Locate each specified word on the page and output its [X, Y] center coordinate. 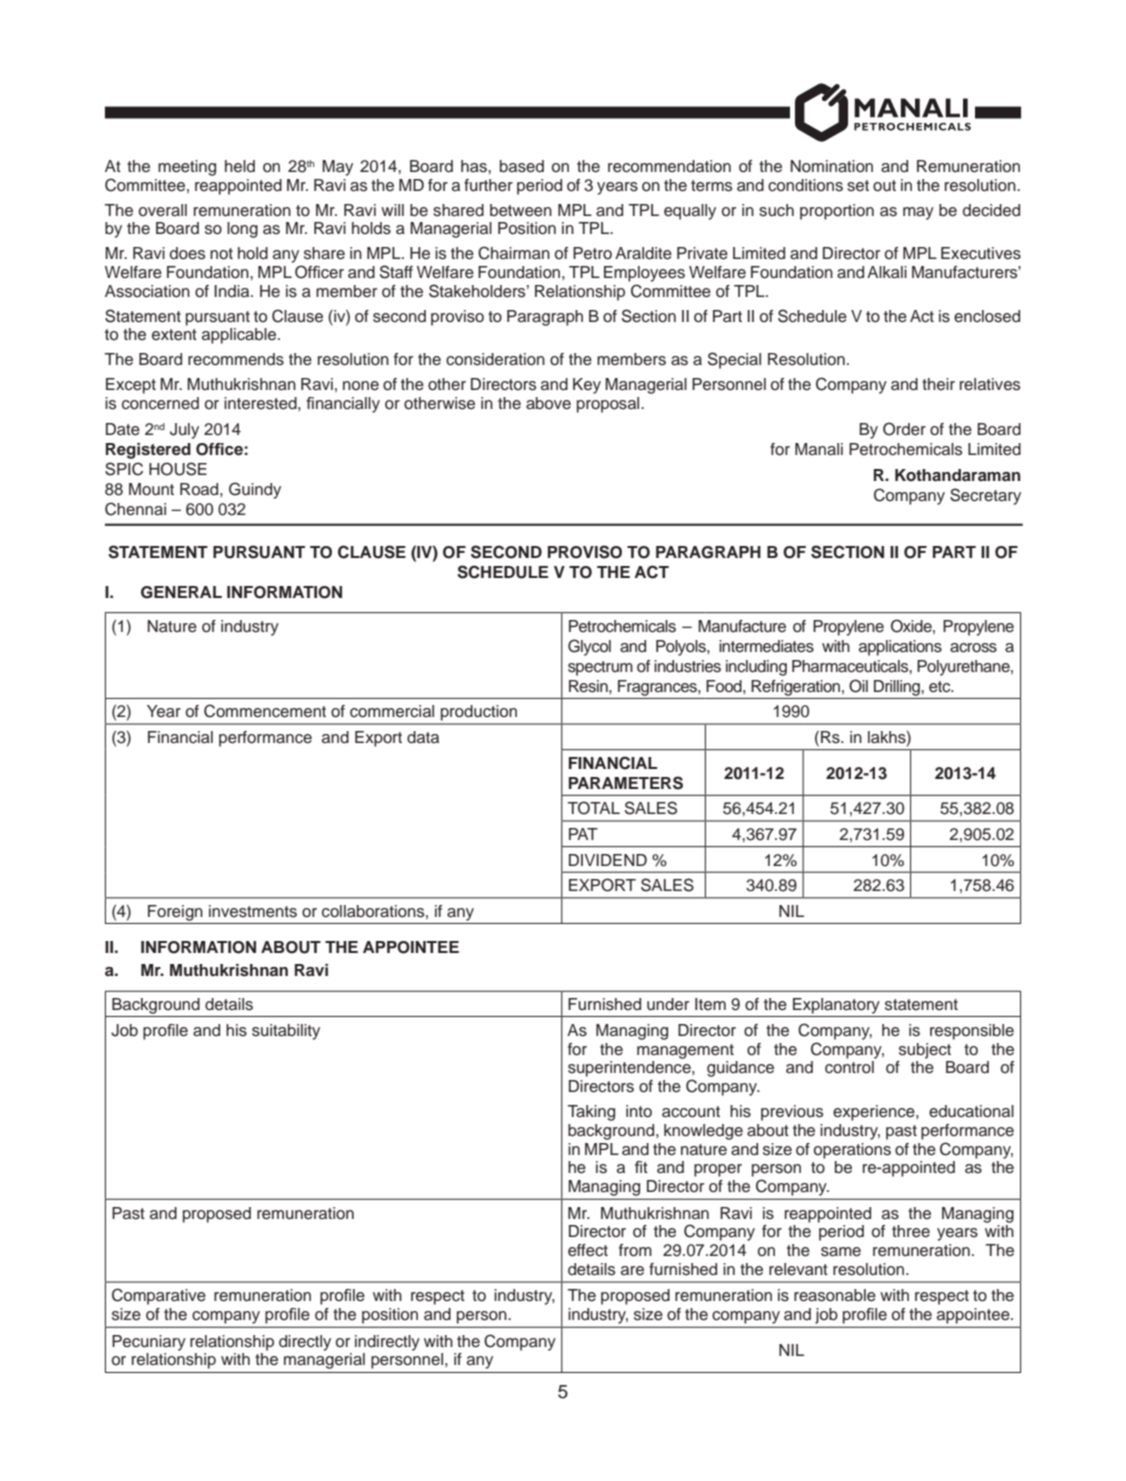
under [668, 1004]
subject [925, 1051]
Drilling [898, 688]
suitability [286, 1032]
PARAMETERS [626, 783]
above [548, 403]
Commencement [265, 711]
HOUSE [178, 469]
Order [904, 429]
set [858, 186]
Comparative [159, 1296]
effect [588, 1250]
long [242, 230]
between [521, 210]
